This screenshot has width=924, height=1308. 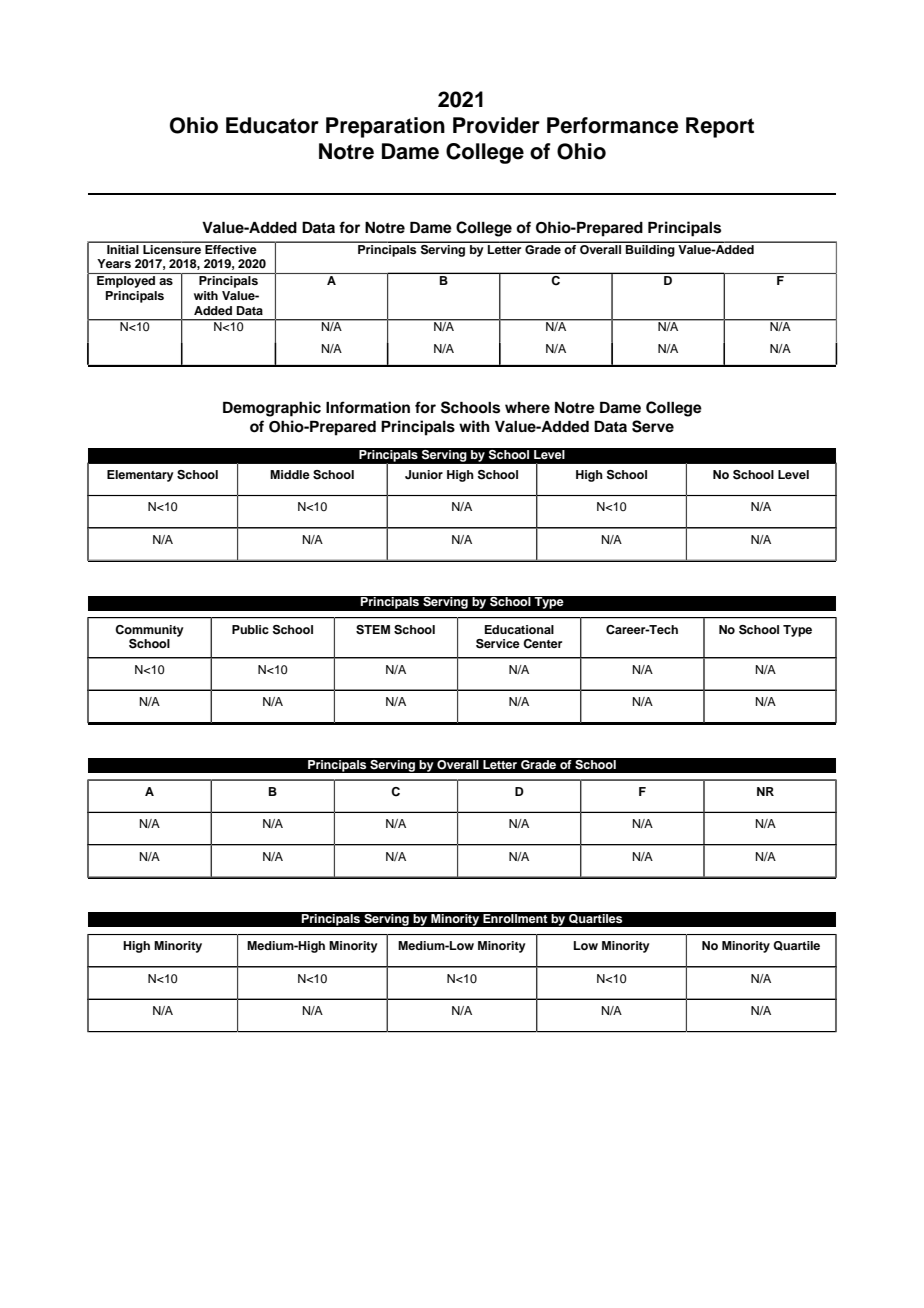 What do you see at coordinates (140, 476) in the screenshot?
I see `Elementary` at bounding box center [140, 476].
